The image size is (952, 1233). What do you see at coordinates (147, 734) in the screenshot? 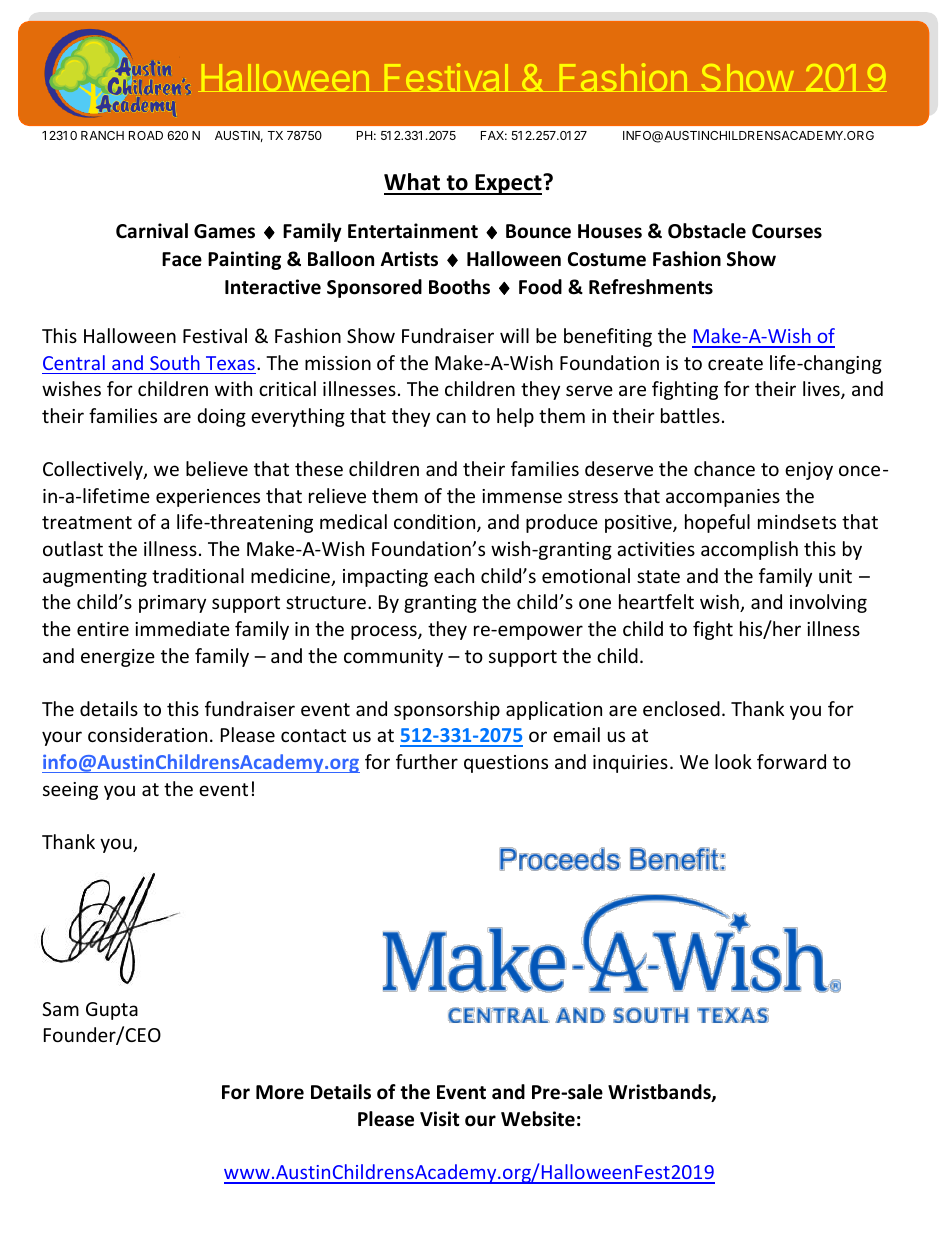
I see `consideration` at bounding box center [147, 734].
